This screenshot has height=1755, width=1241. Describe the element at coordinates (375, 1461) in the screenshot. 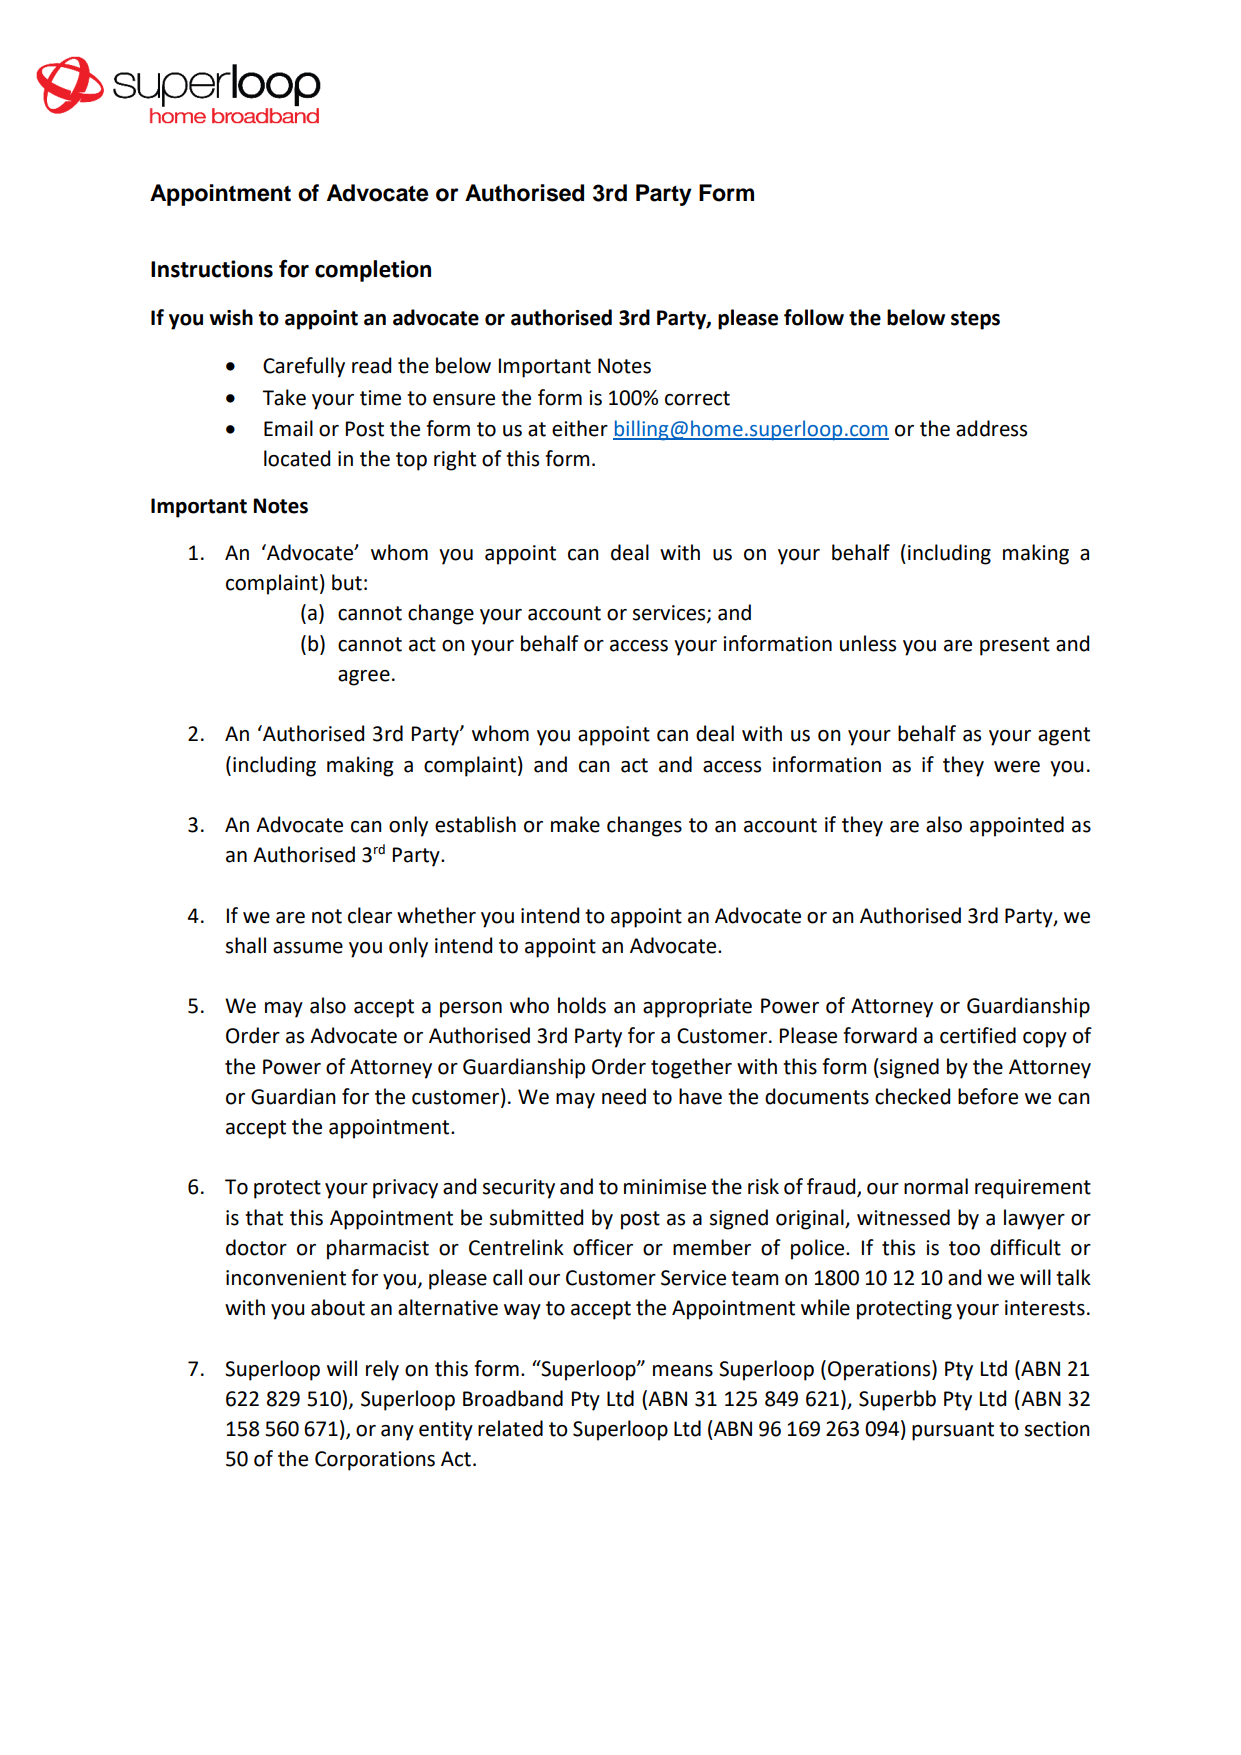

I see `Corporations` at that location.
